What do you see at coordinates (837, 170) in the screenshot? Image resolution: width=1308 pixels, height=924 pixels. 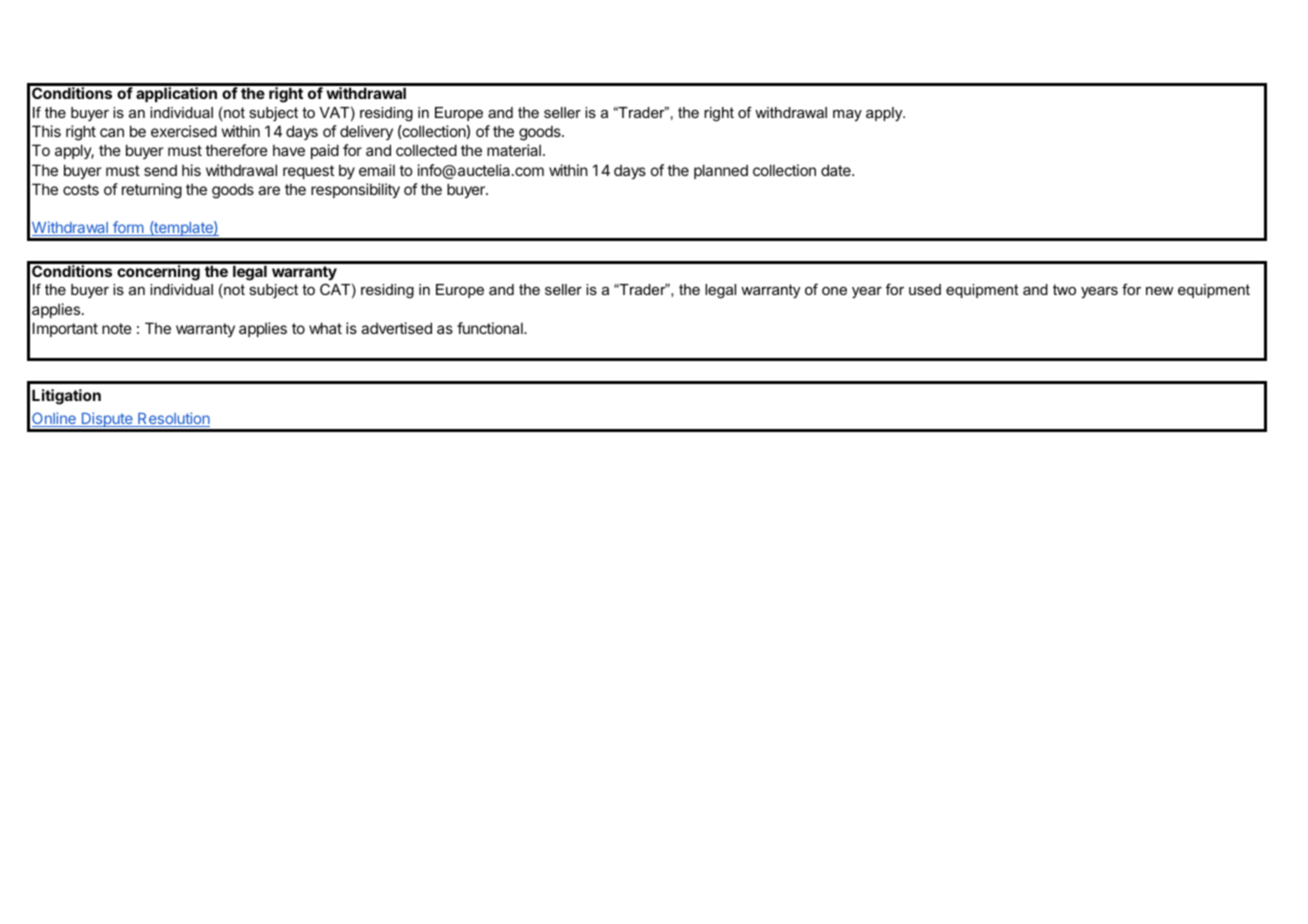 I see `date` at bounding box center [837, 170].
